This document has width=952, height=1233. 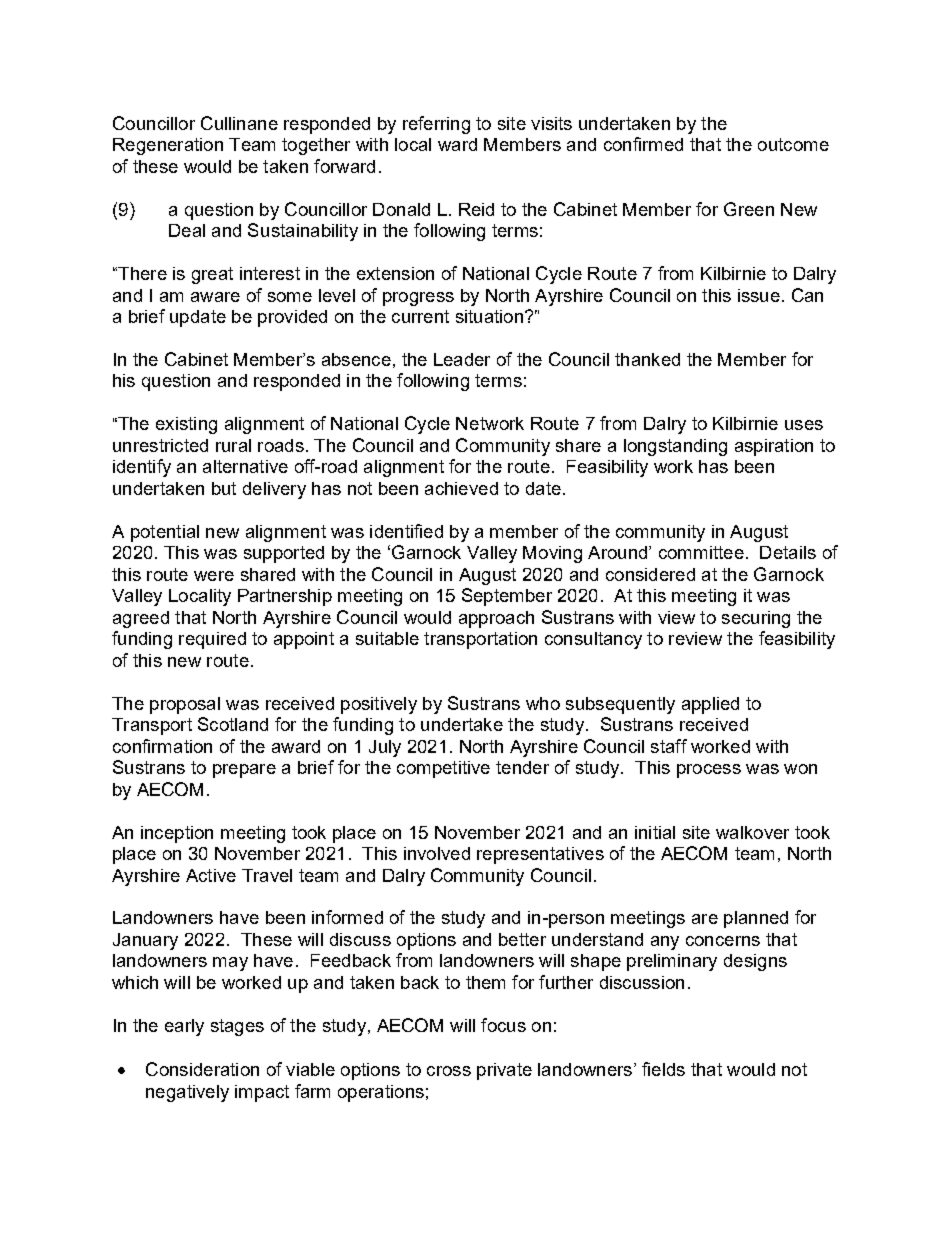 What do you see at coordinates (436, 125) in the document?
I see `referring` at bounding box center [436, 125].
